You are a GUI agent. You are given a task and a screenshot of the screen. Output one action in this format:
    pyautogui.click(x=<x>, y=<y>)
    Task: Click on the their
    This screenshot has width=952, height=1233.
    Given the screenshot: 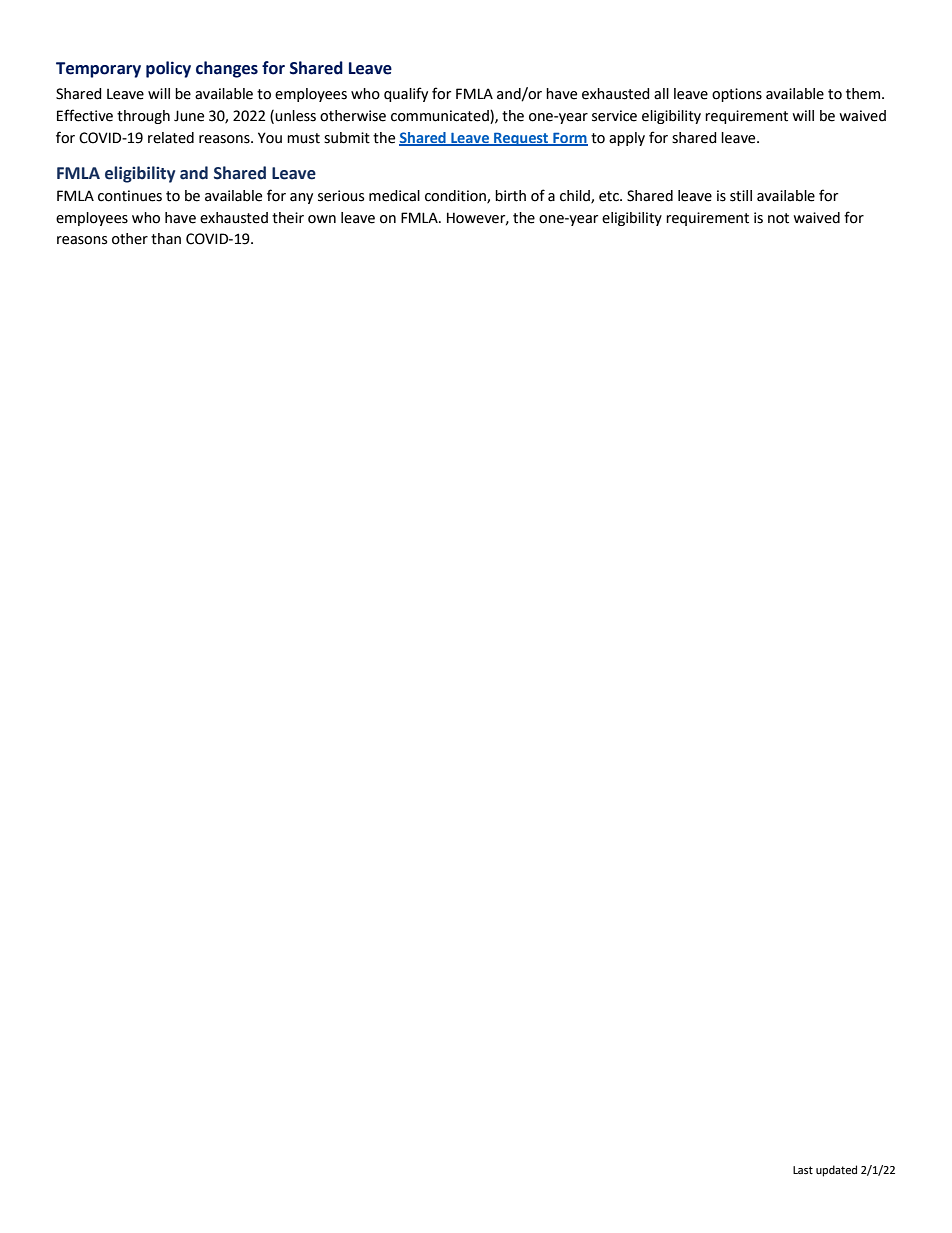 What is the action you would take?
    pyautogui.click(x=288, y=218)
